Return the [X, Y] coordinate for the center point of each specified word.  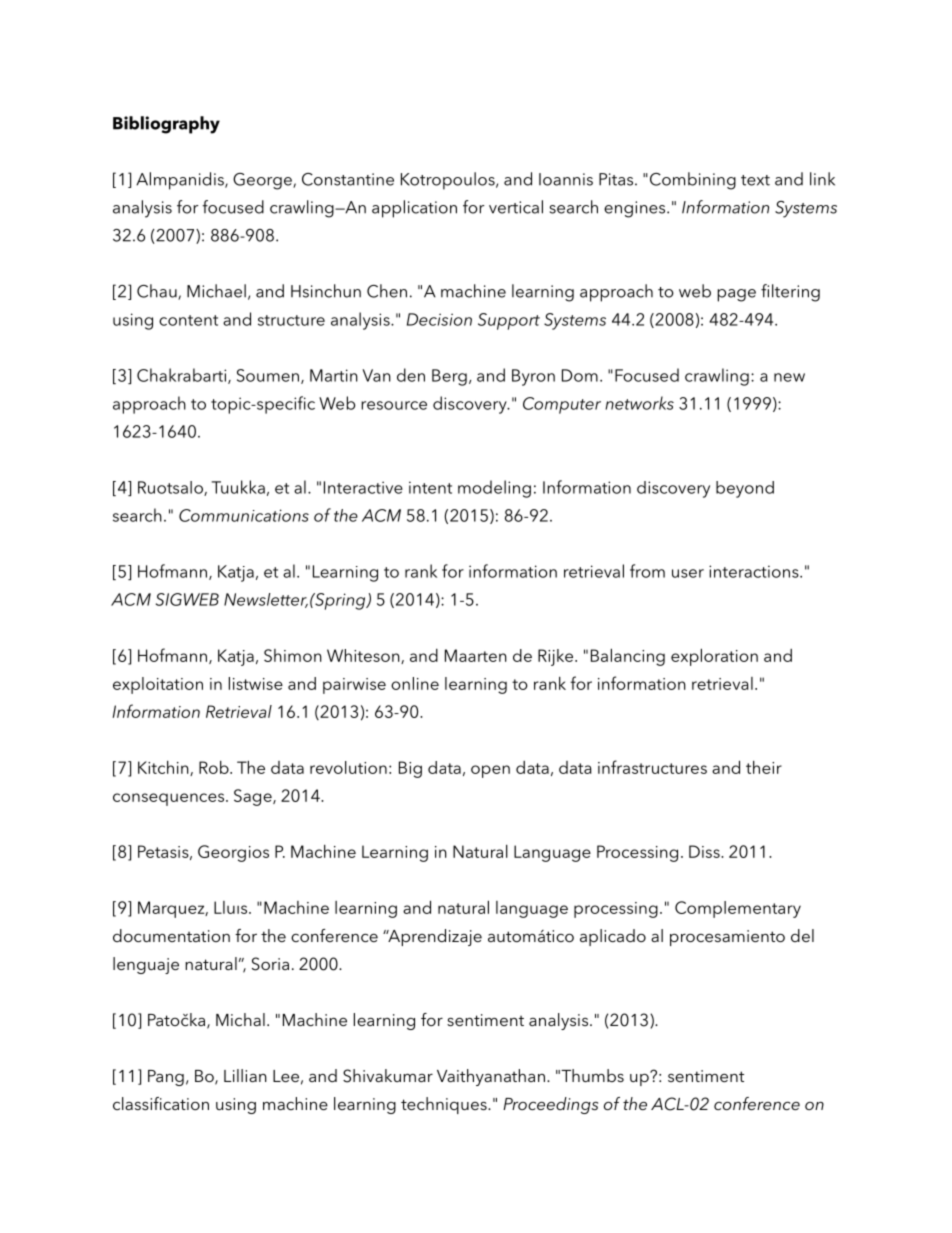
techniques [445, 1105]
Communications [244, 515]
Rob [215, 767]
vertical [516, 207]
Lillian [245, 1075]
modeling [494, 489]
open [490, 771]
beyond [745, 489]
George [263, 181]
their [764, 767]
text [755, 180]
